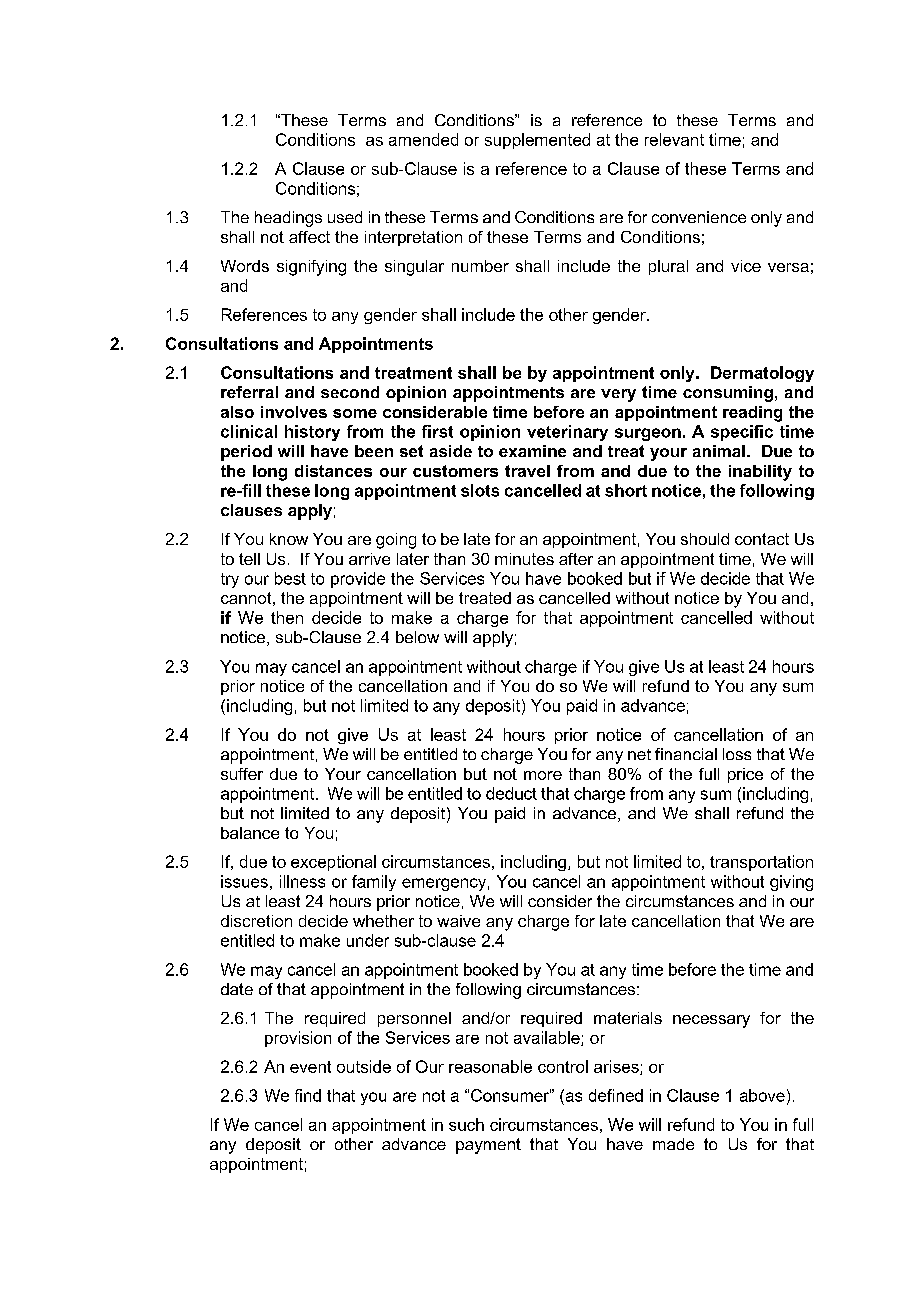 This screenshot has height=1308, width=924. Describe the element at coordinates (288, 219) in the screenshot. I see `headings` at that location.
